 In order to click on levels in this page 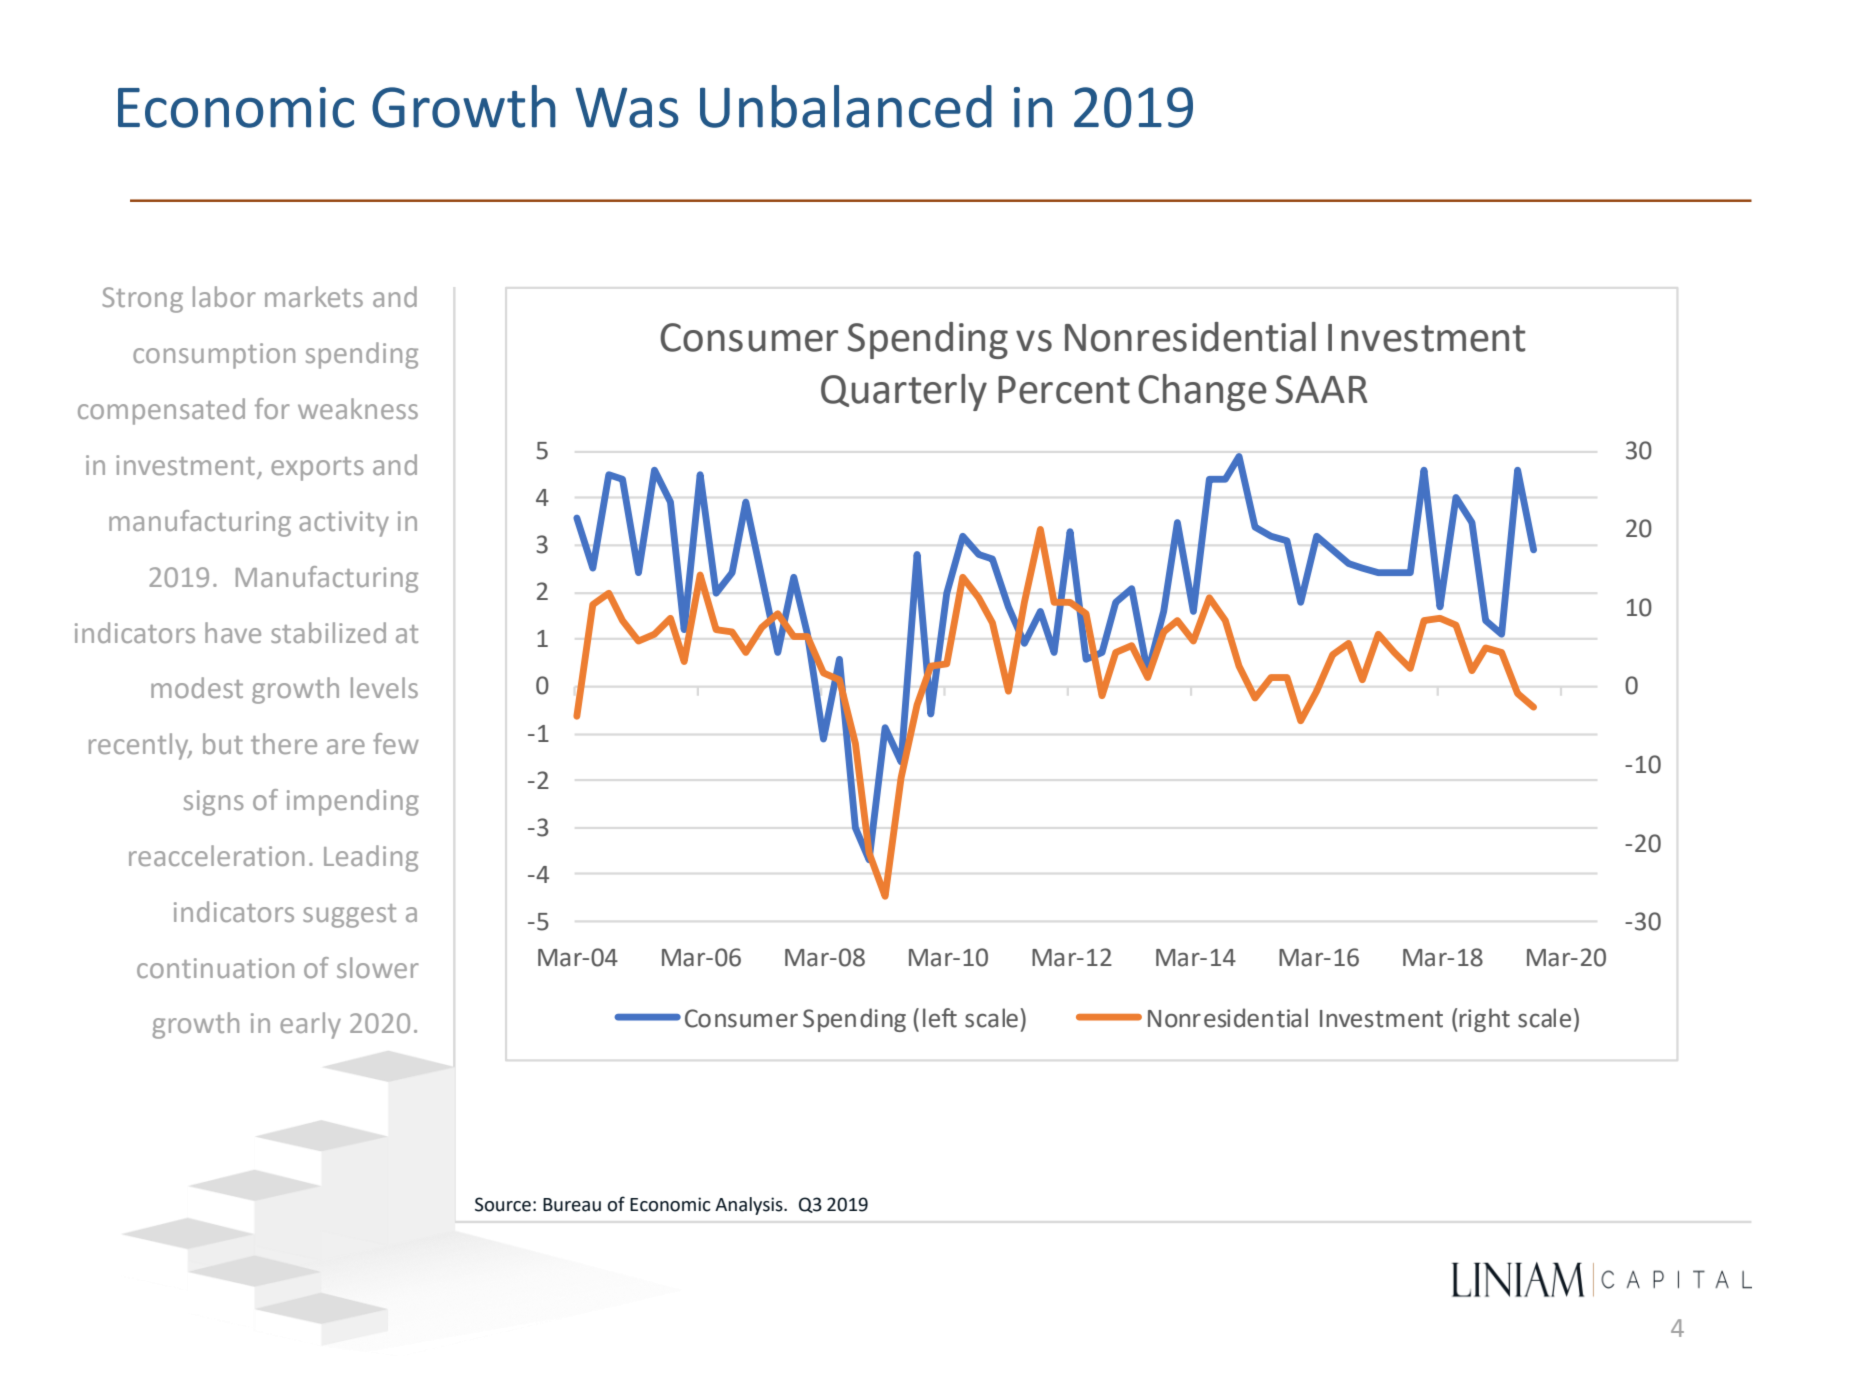, I will do `click(384, 687)`.
